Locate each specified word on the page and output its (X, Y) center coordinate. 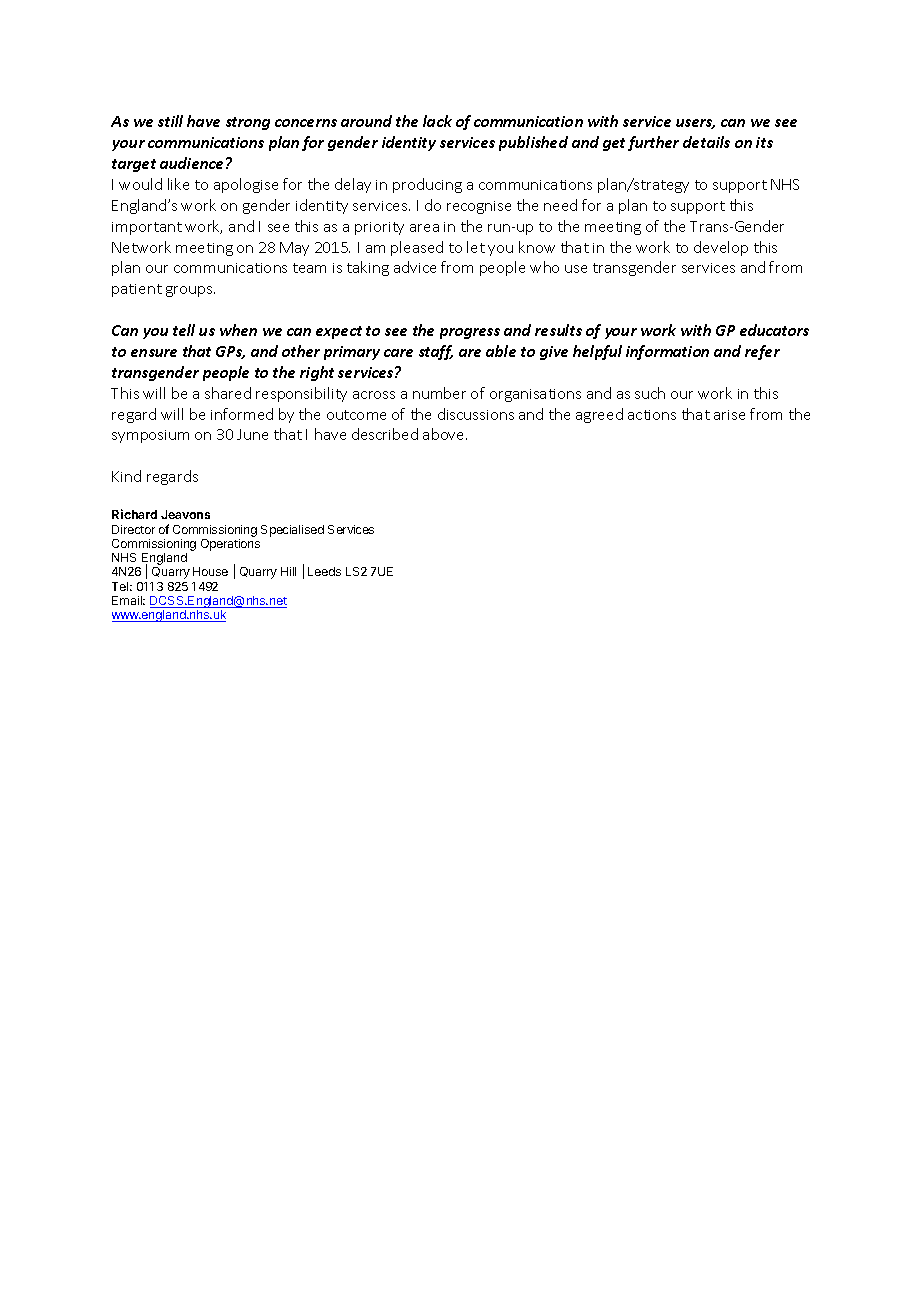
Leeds (324, 571)
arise (729, 415)
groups (190, 291)
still (170, 121)
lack (437, 121)
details (706, 142)
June (252, 434)
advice (415, 267)
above (445, 434)
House (210, 571)
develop (721, 248)
